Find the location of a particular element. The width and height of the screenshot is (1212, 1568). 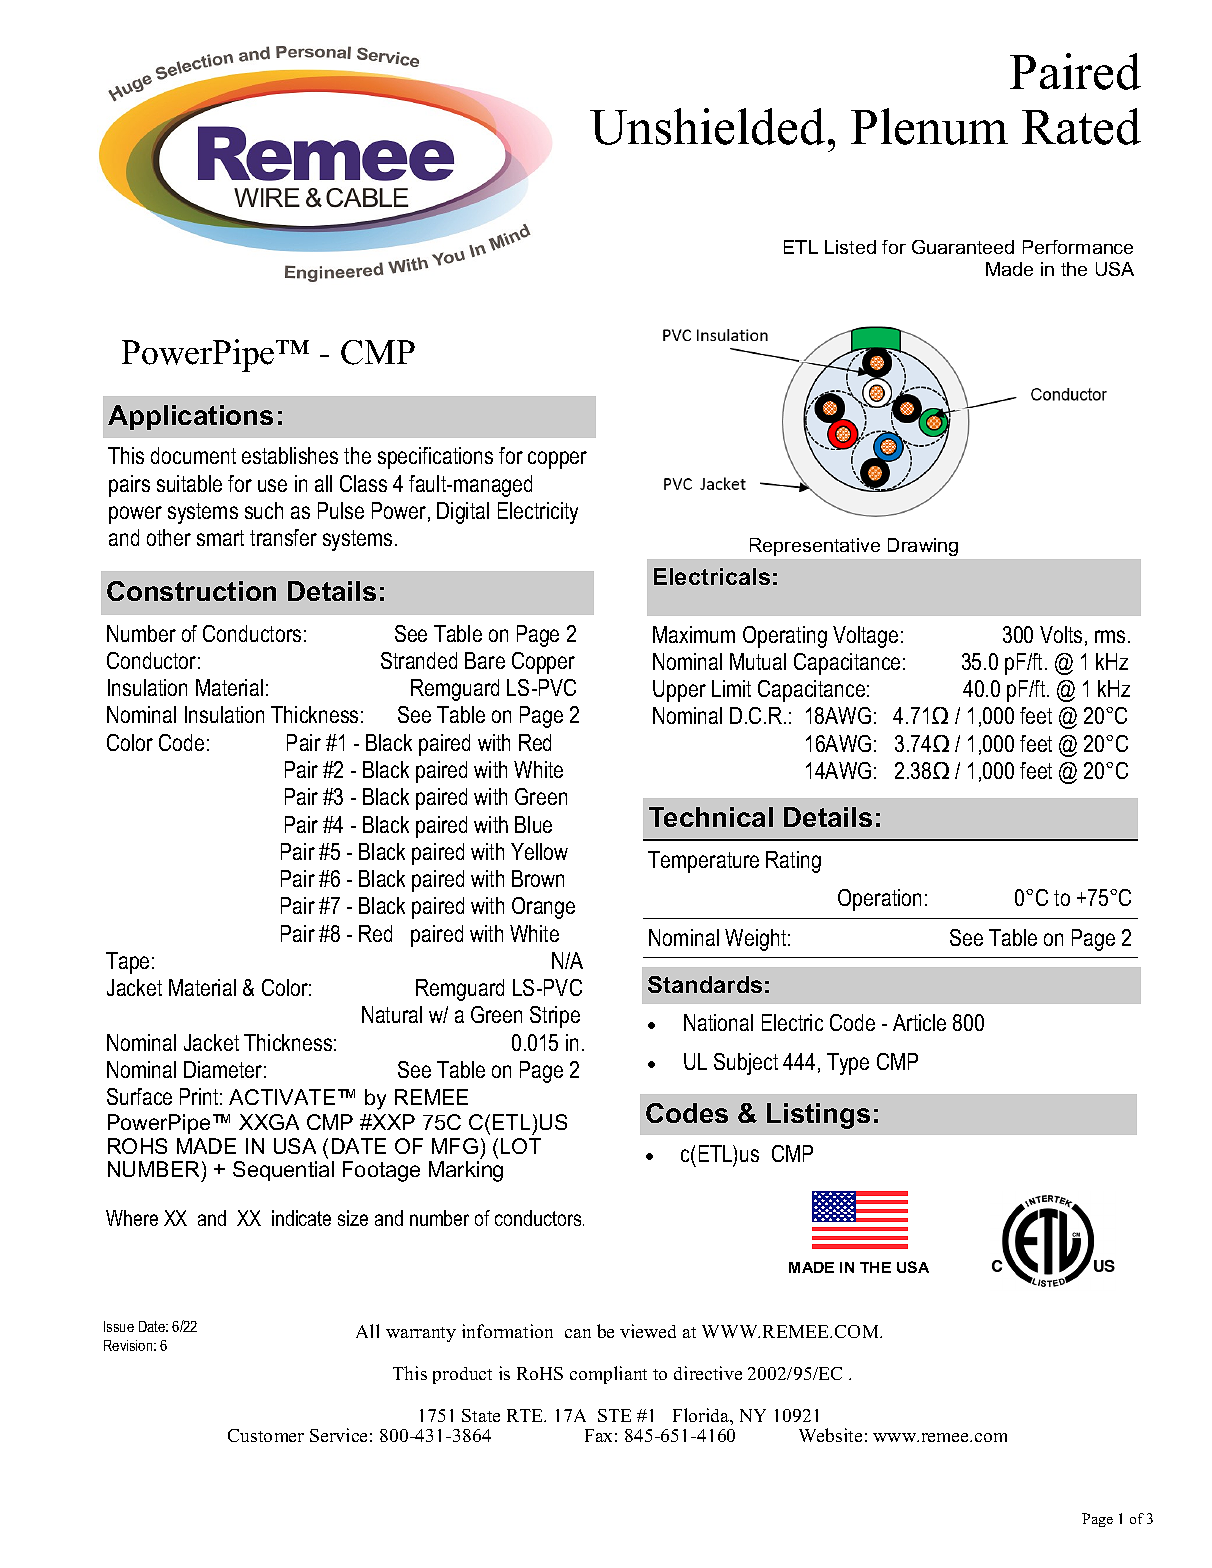

Drawing is located at coordinates (923, 547).
